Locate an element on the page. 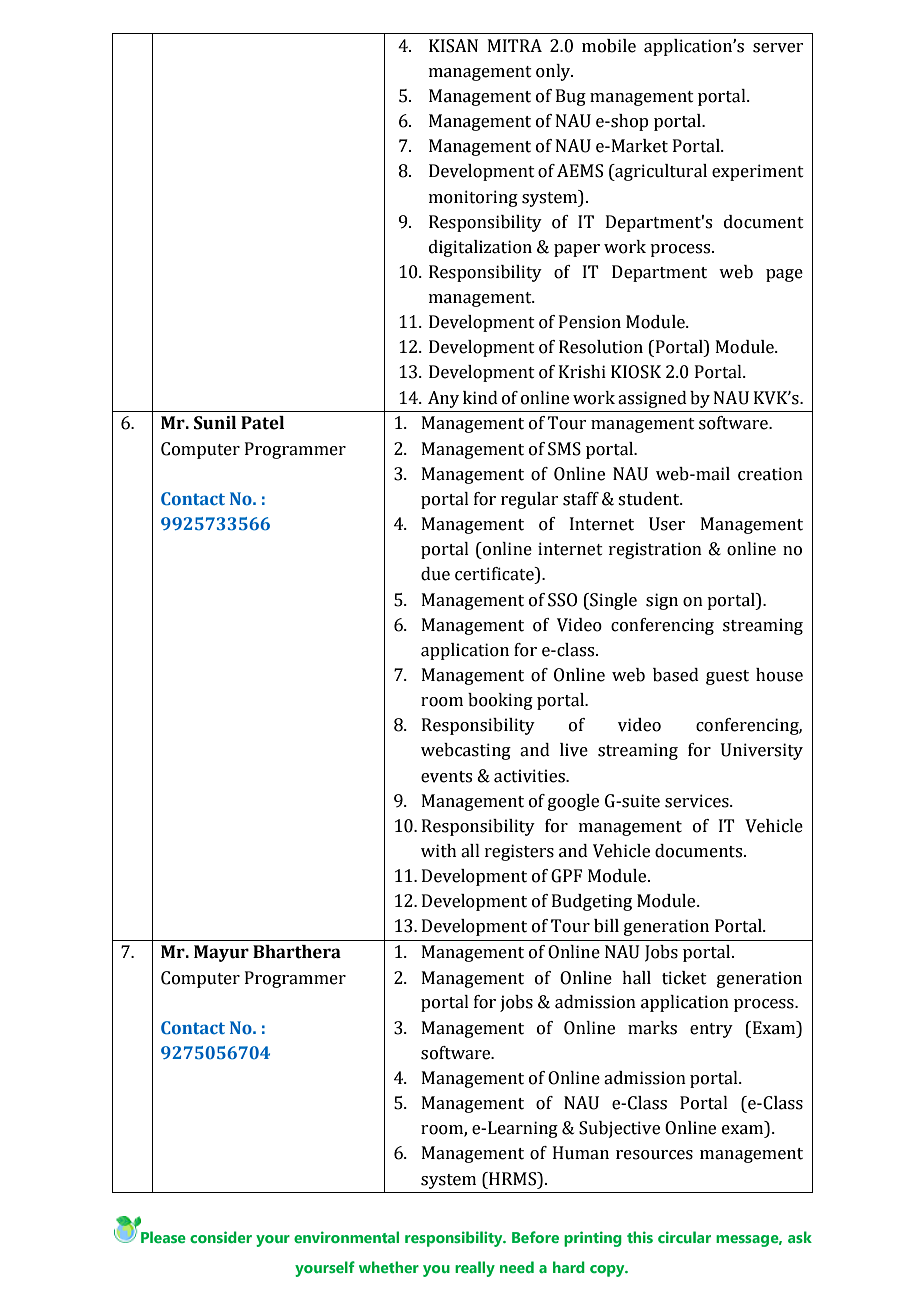 This document has width=924, height=1308. services is located at coordinates (698, 801).
